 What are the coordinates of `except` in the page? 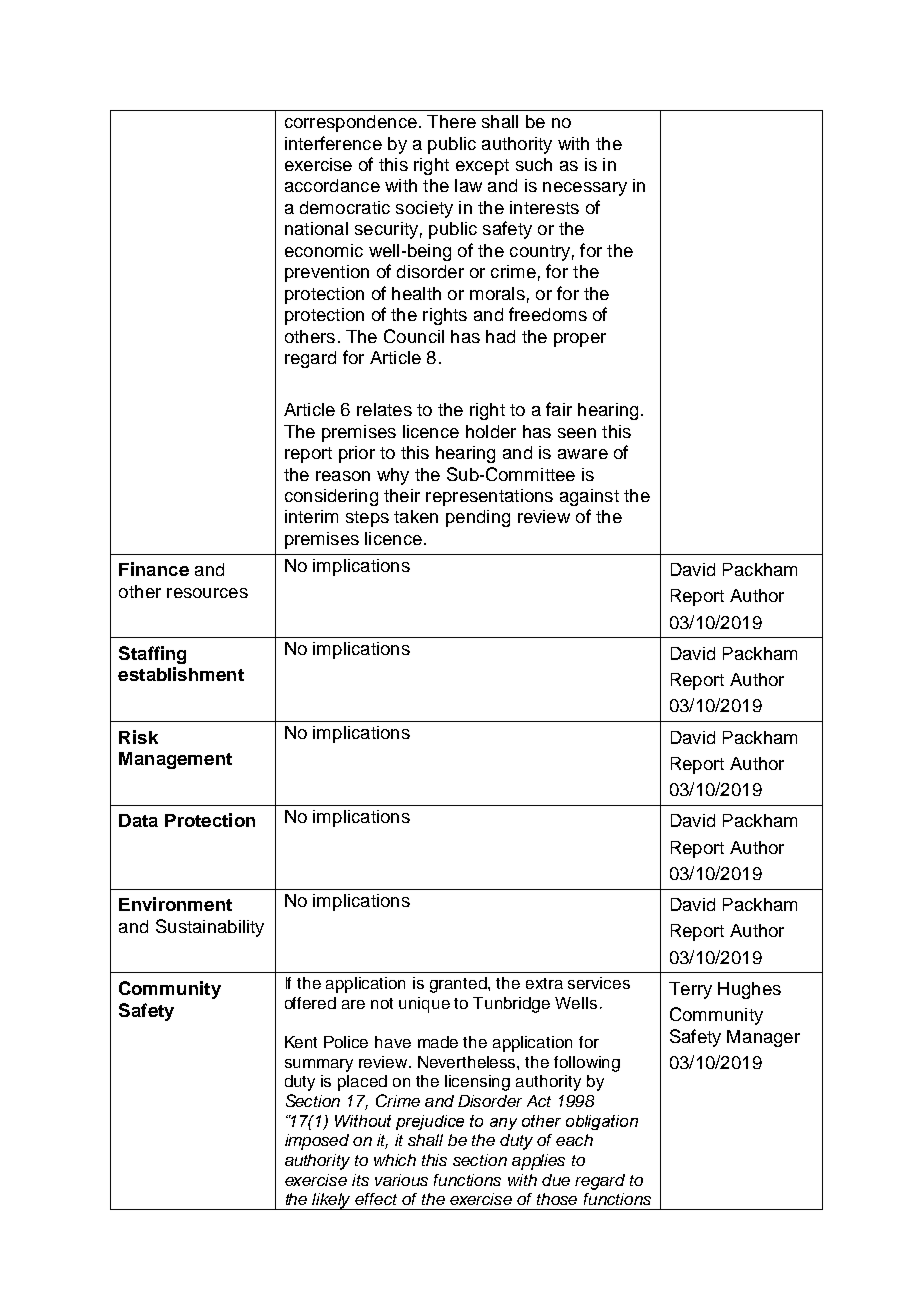 It's located at (482, 167).
